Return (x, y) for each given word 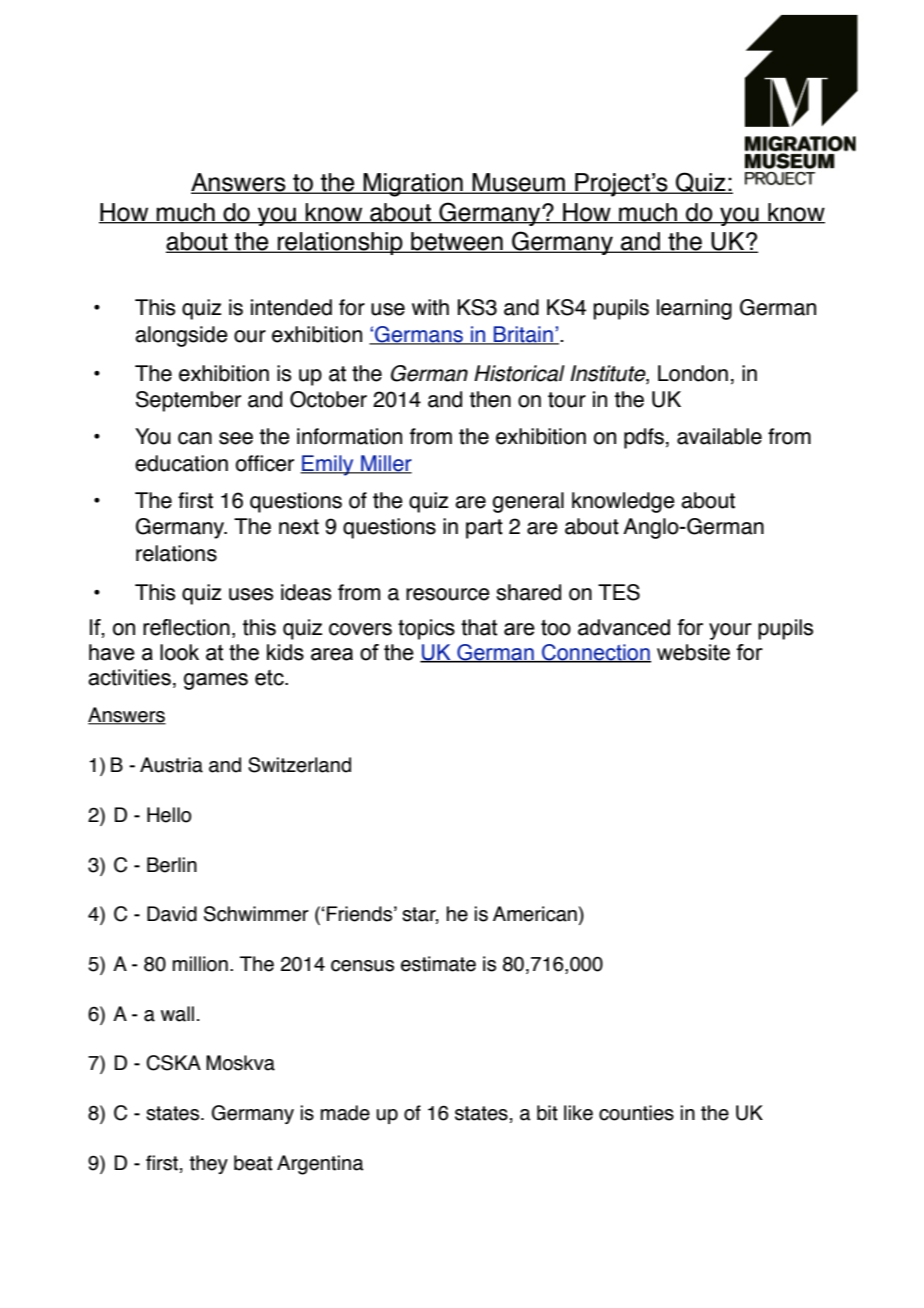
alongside (181, 336)
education (181, 463)
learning (694, 309)
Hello (169, 815)
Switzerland (299, 765)
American (535, 914)
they (209, 1164)
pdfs (644, 438)
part (484, 529)
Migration (413, 185)
